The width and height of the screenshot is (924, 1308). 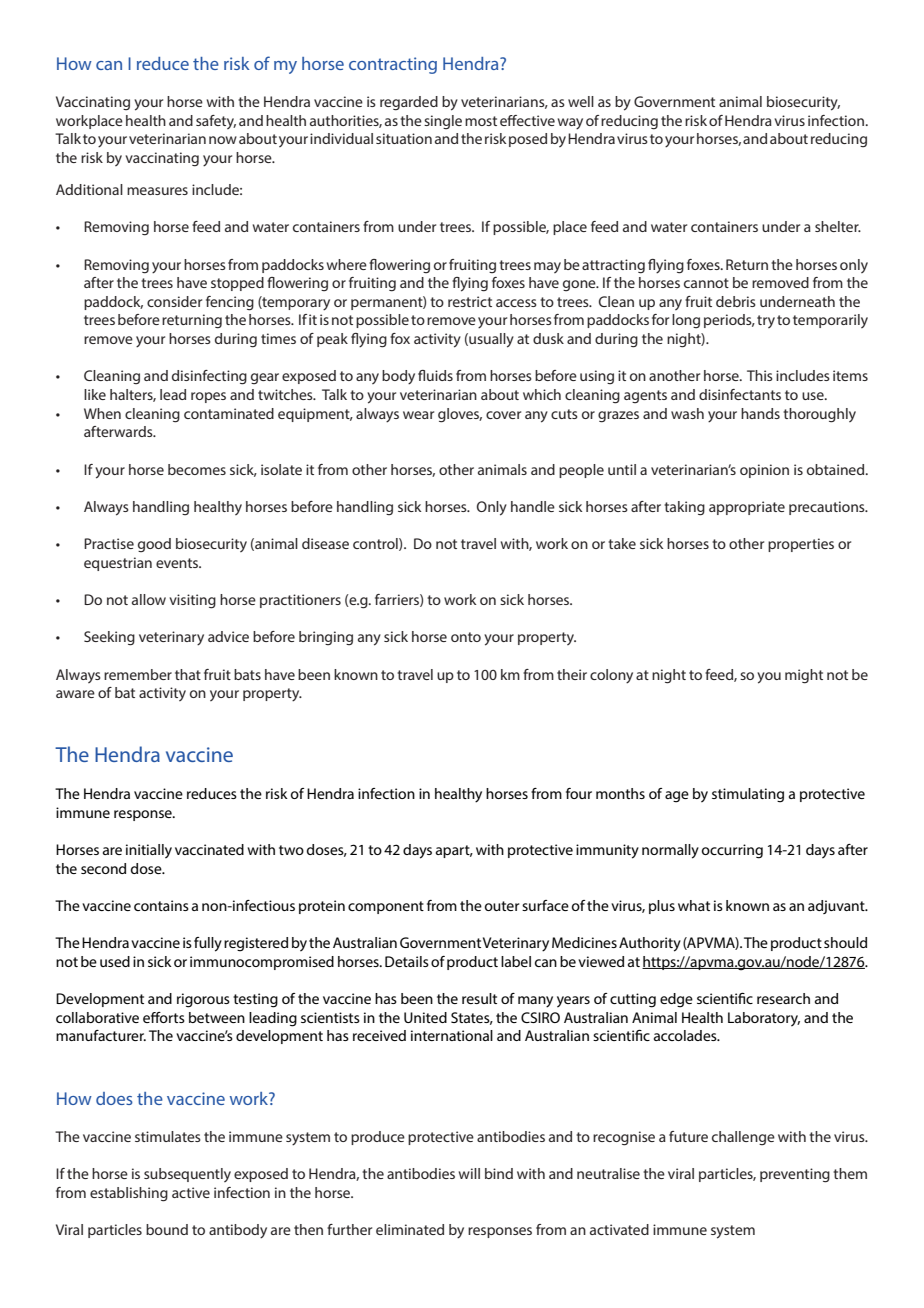 What do you see at coordinates (469, 1173) in the screenshot?
I see `will` at bounding box center [469, 1173].
